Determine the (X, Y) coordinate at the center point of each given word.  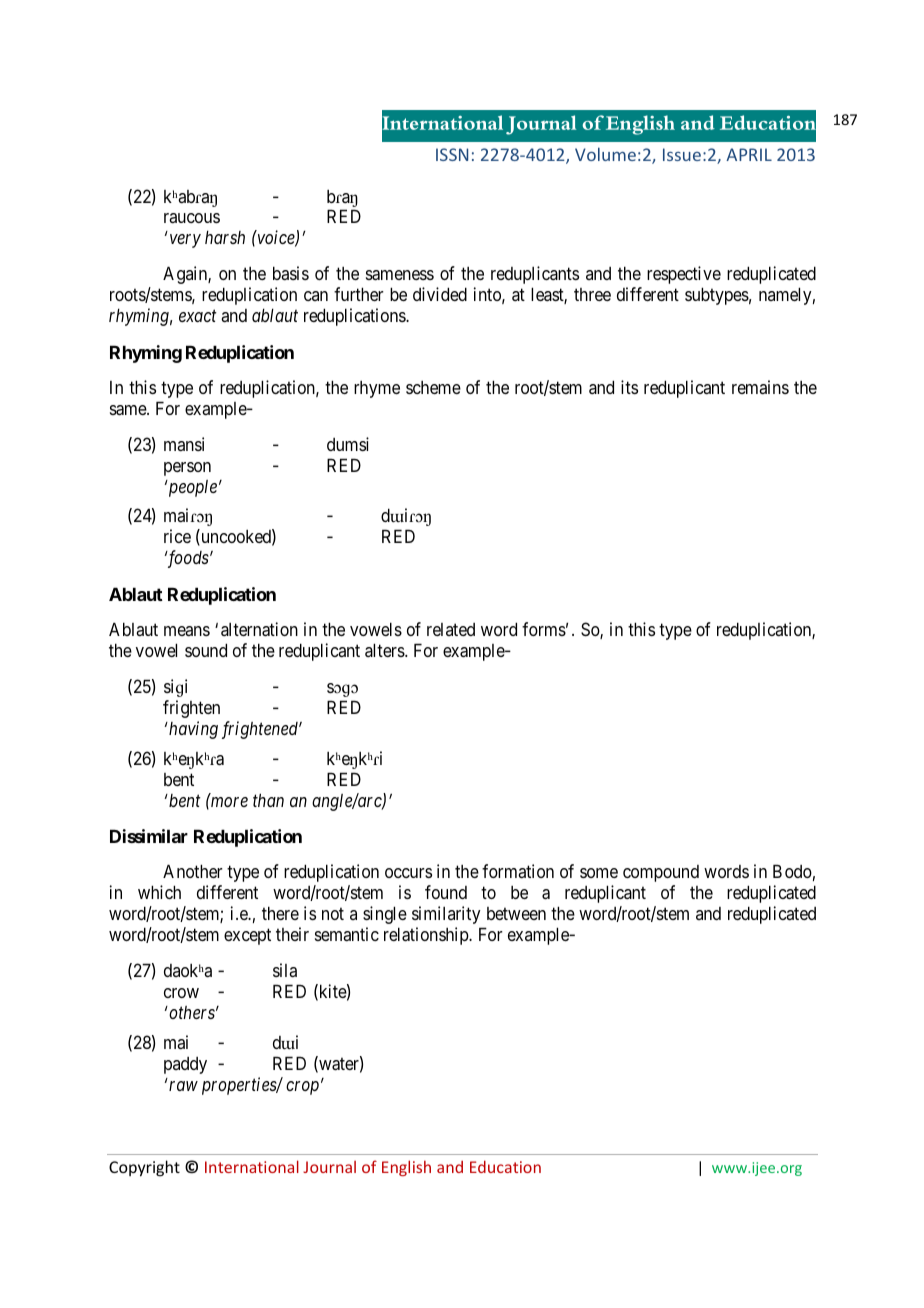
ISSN (452, 154)
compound (661, 873)
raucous (192, 218)
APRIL (749, 154)
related (451, 629)
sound (206, 650)
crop (302, 1088)
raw (183, 1086)
